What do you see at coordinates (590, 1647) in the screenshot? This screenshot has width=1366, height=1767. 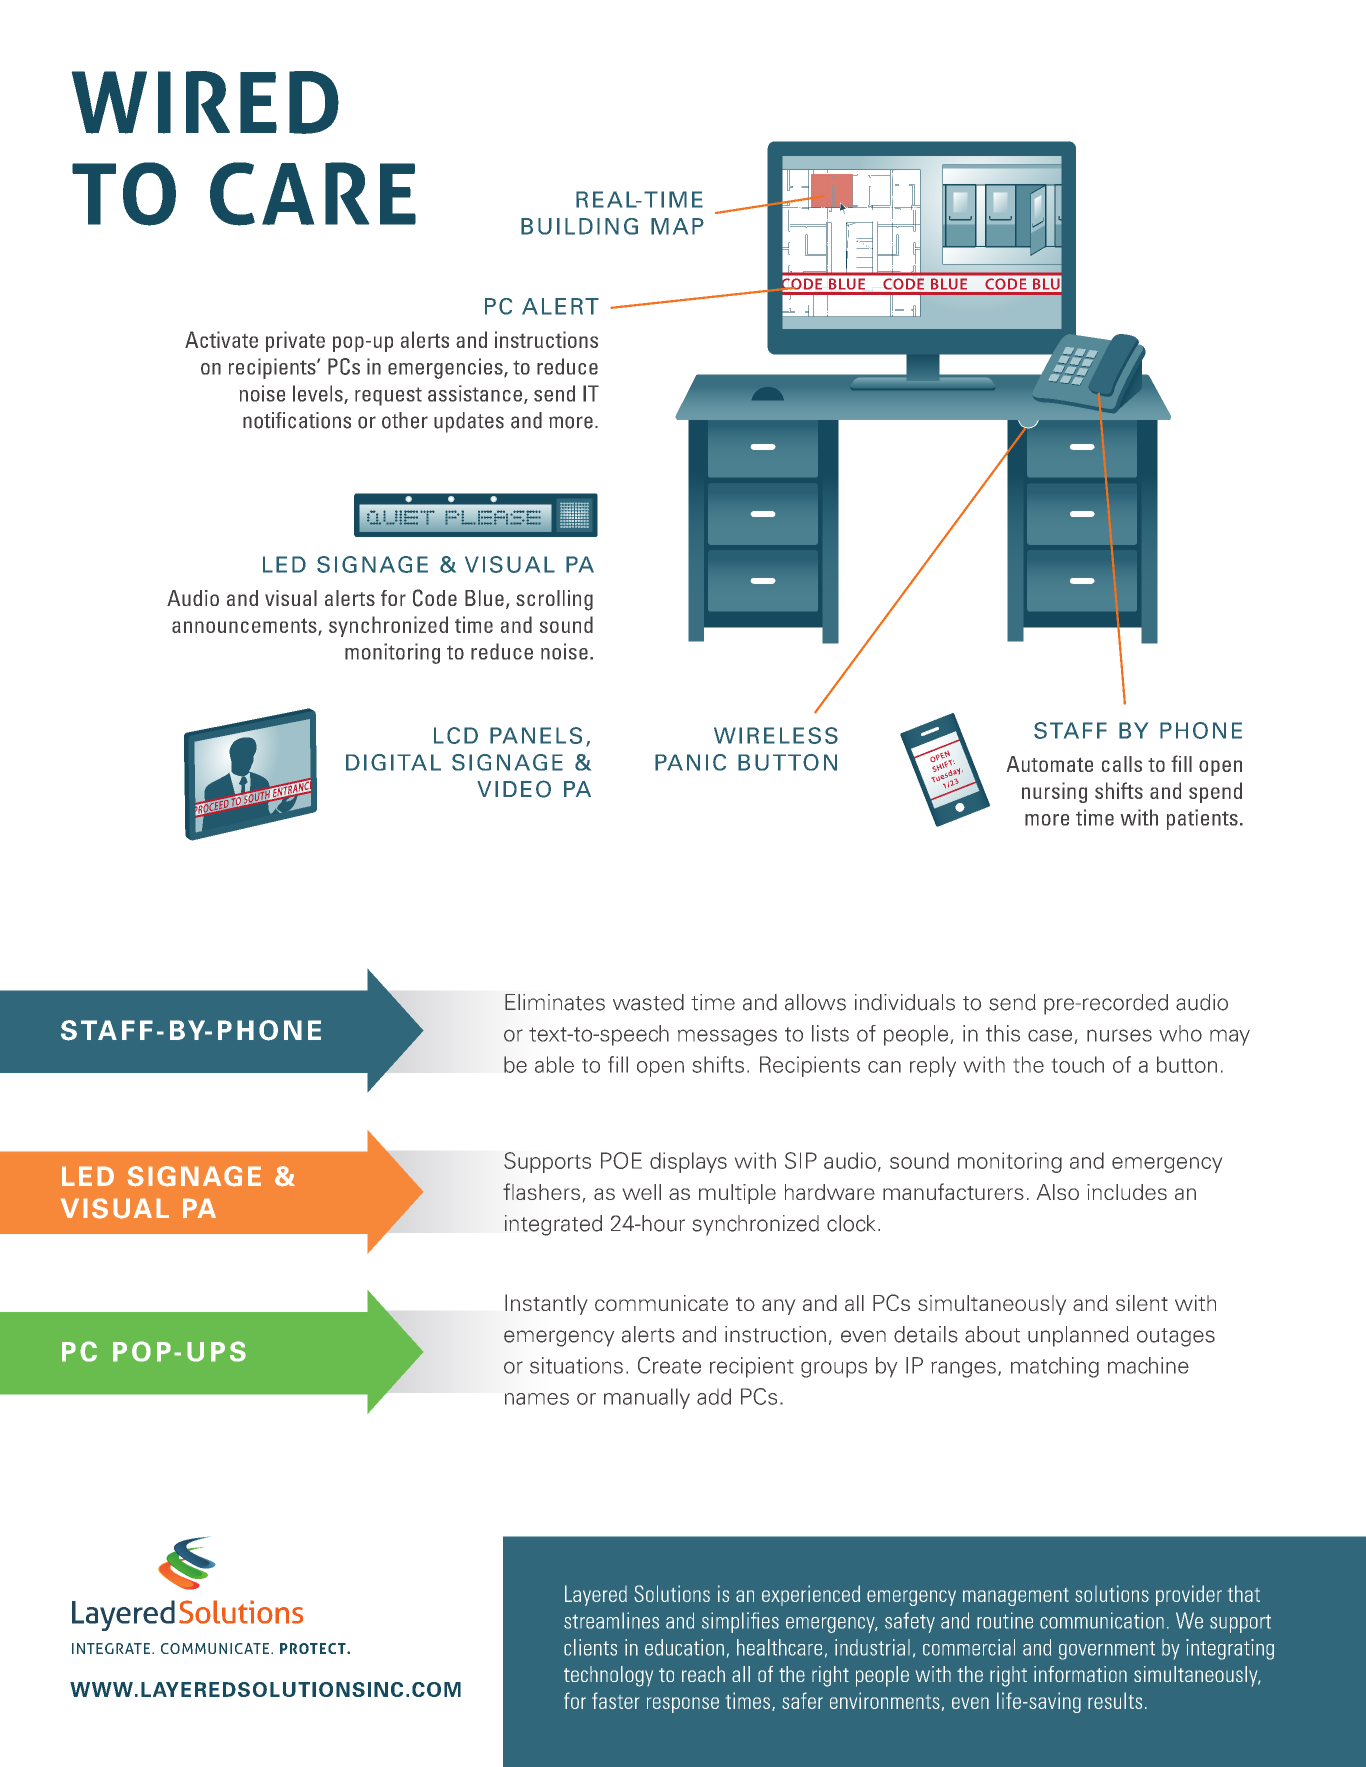 I see `clients` at bounding box center [590, 1647].
